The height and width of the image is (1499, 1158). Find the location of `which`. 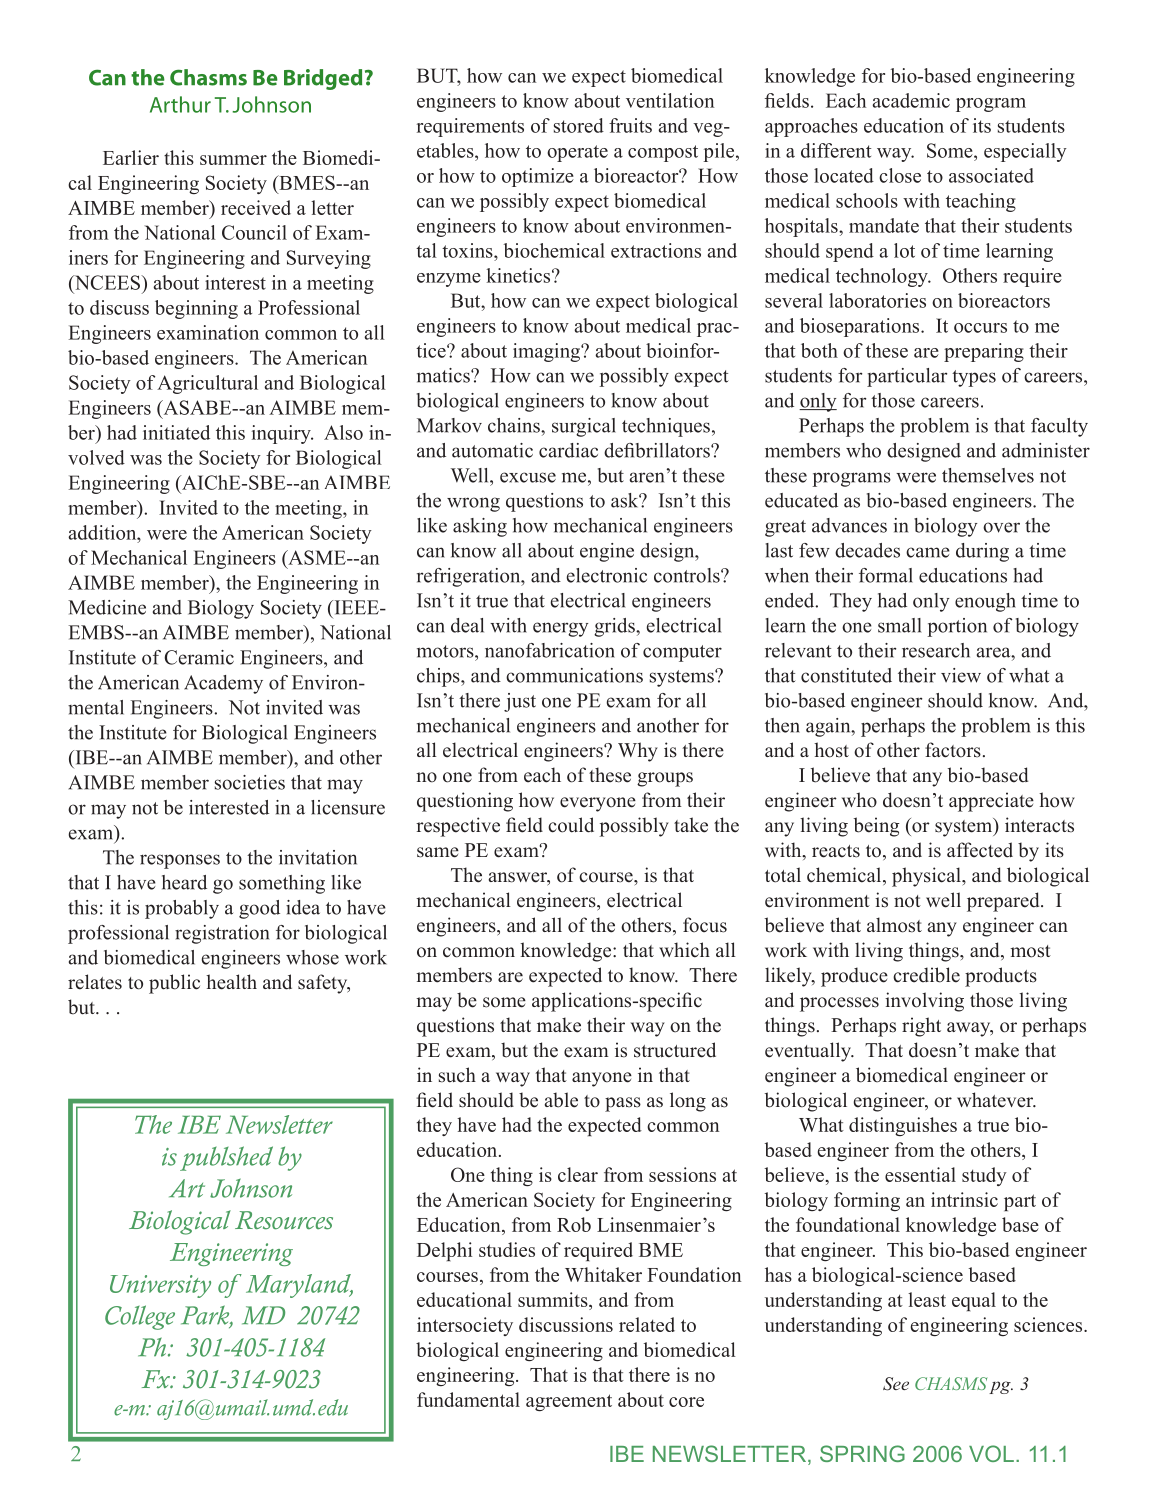

which is located at coordinates (684, 950).
